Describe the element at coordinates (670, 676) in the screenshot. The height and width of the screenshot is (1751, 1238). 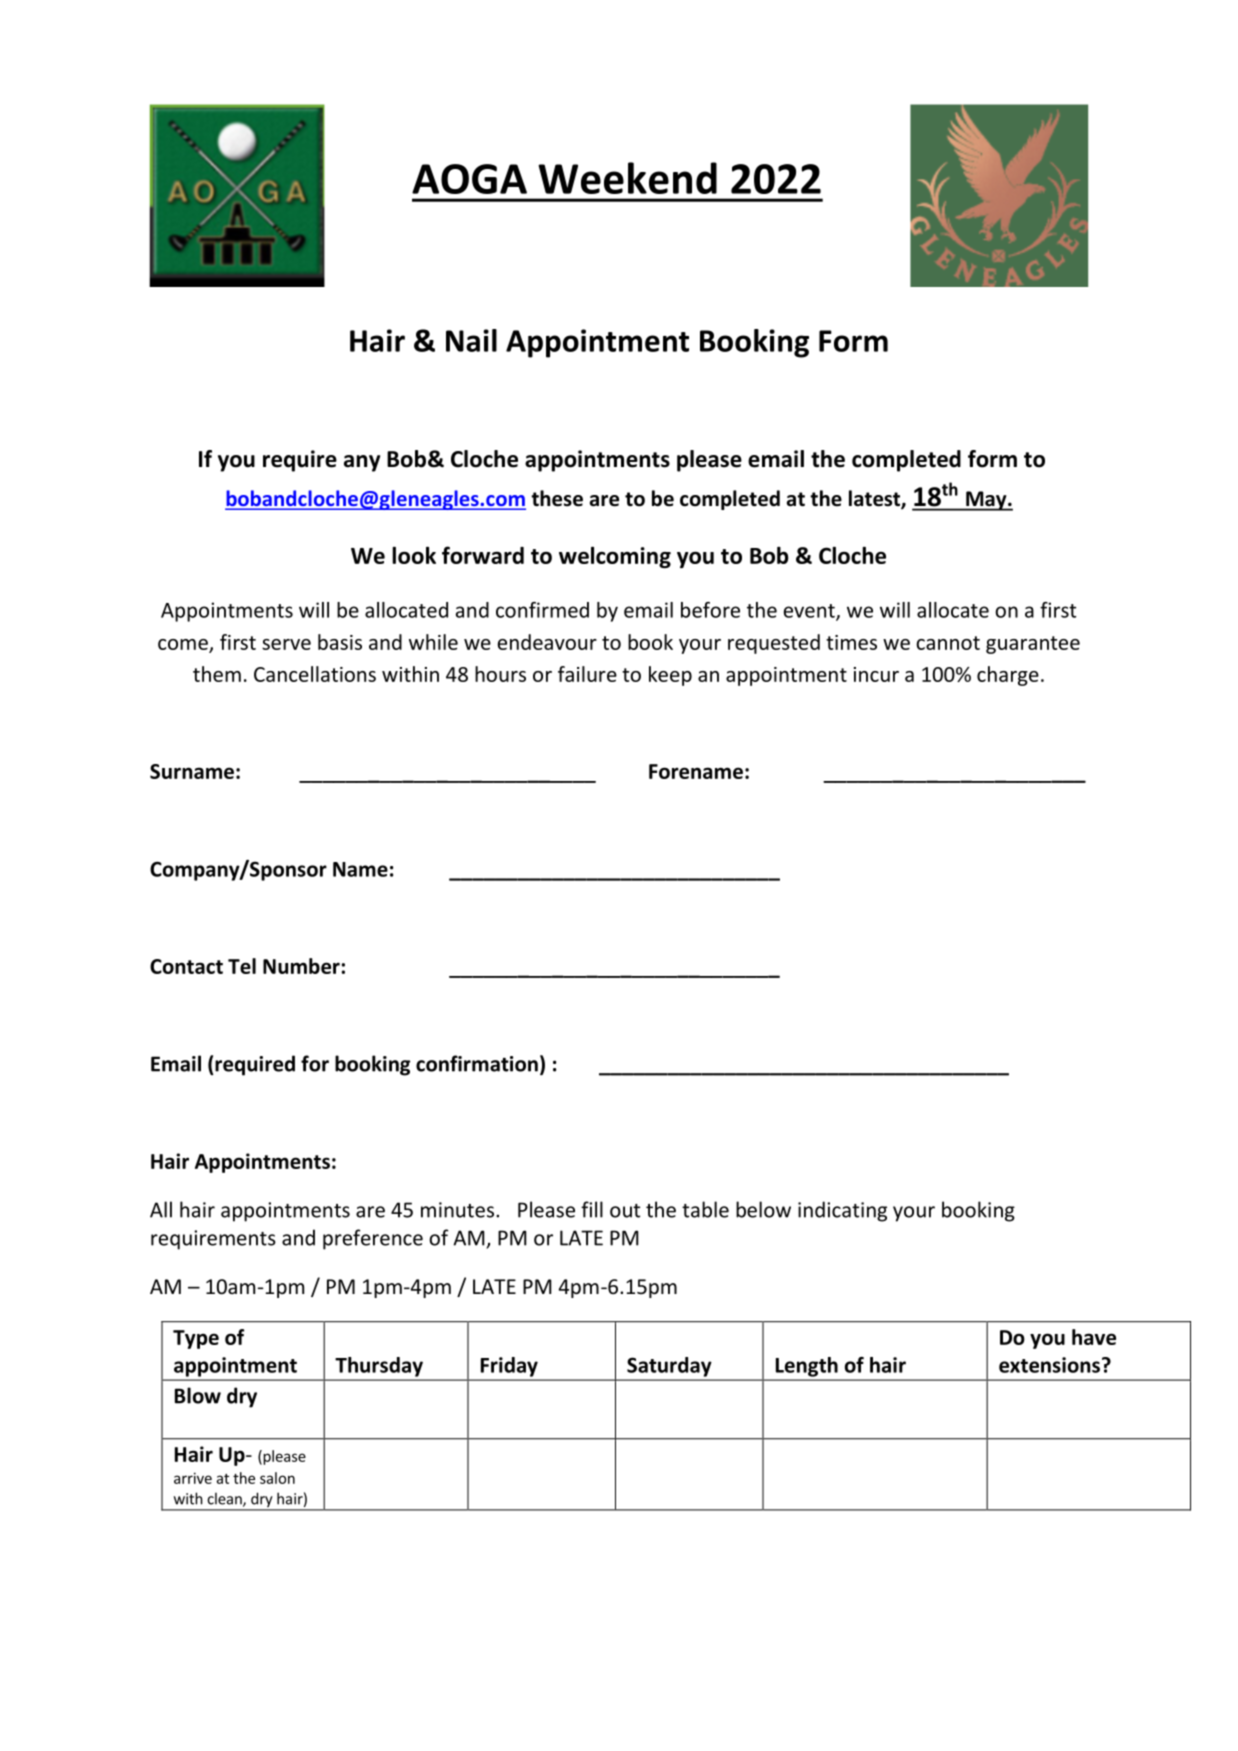
I see `keep` at that location.
